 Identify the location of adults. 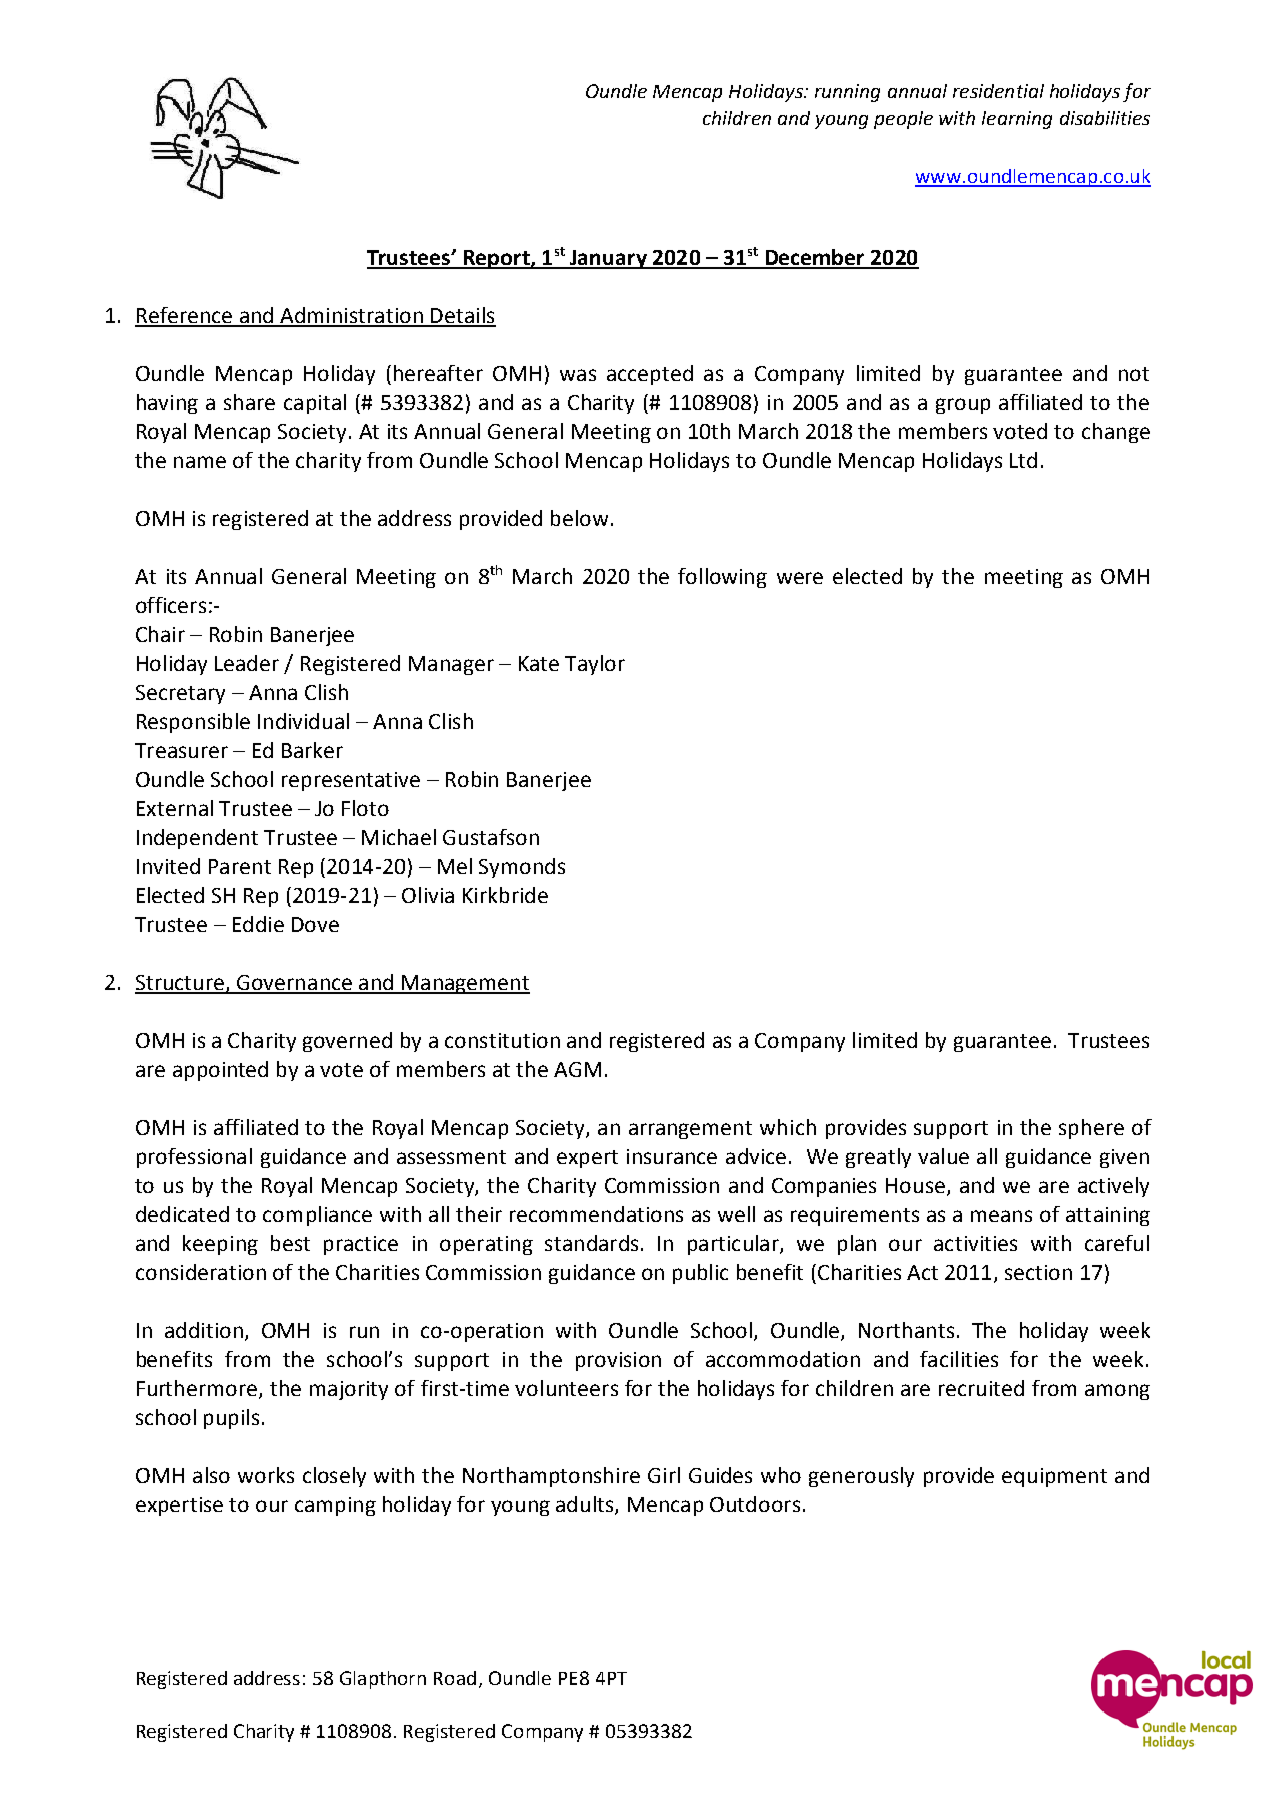
(586, 1505).
